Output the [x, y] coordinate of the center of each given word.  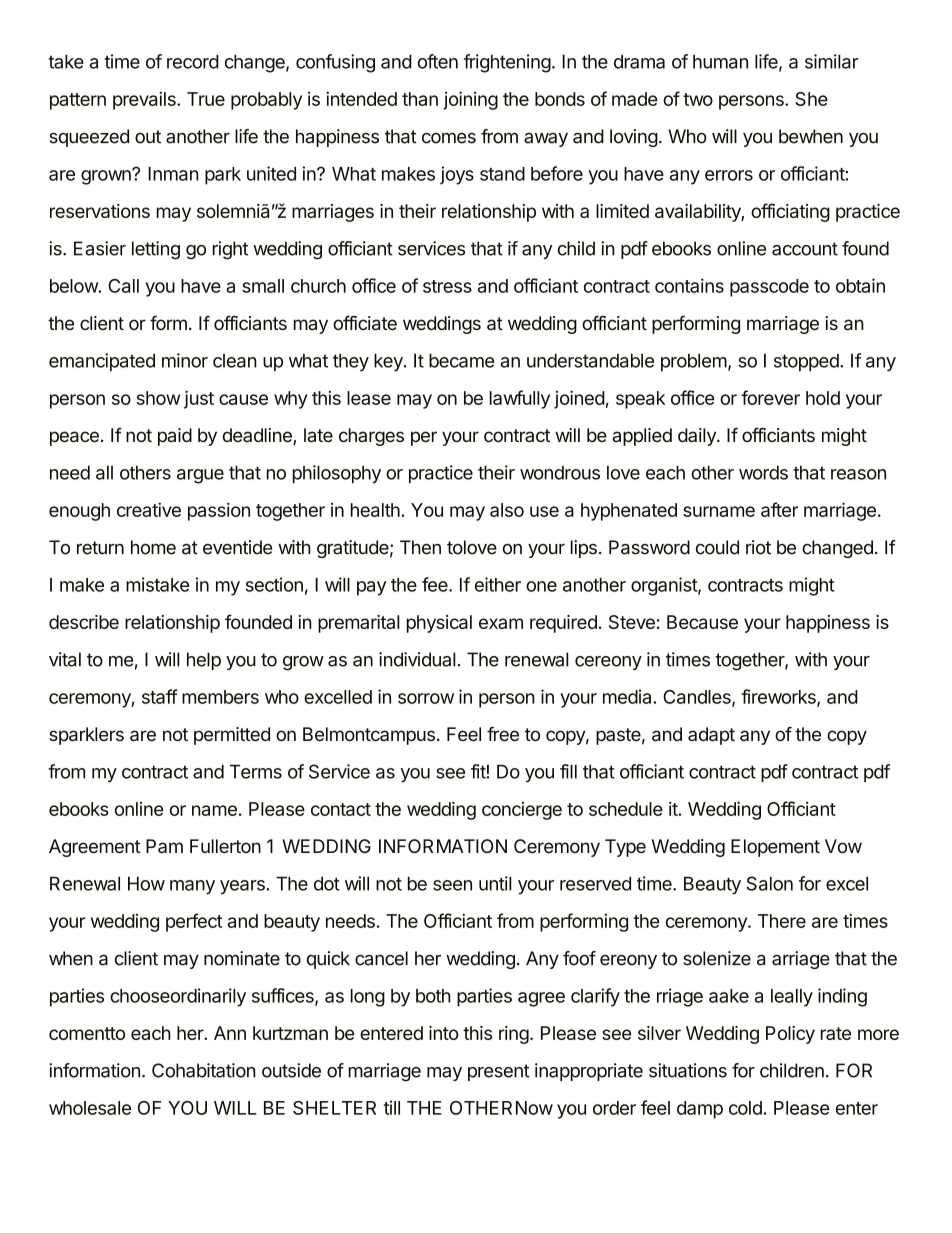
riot [758, 547]
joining [470, 100]
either [498, 584]
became [461, 360]
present [498, 1072]
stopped [807, 362]
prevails [145, 100]
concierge [522, 811]
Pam [164, 846]
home [153, 547]
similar [832, 61]
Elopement [775, 848]
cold [746, 1108]
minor [185, 360]
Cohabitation [204, 1070]
